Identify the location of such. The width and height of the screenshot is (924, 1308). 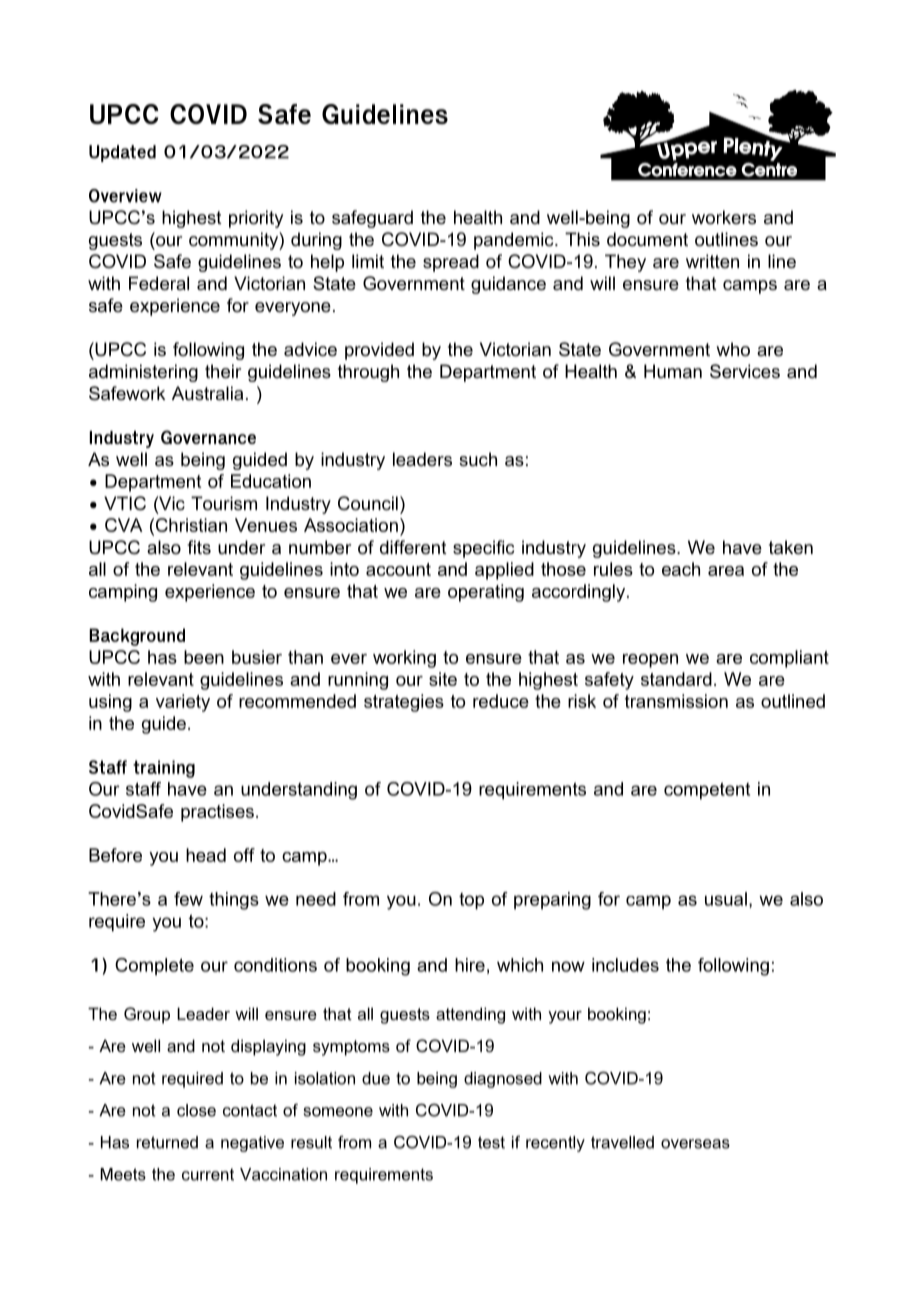
(478, 459).
